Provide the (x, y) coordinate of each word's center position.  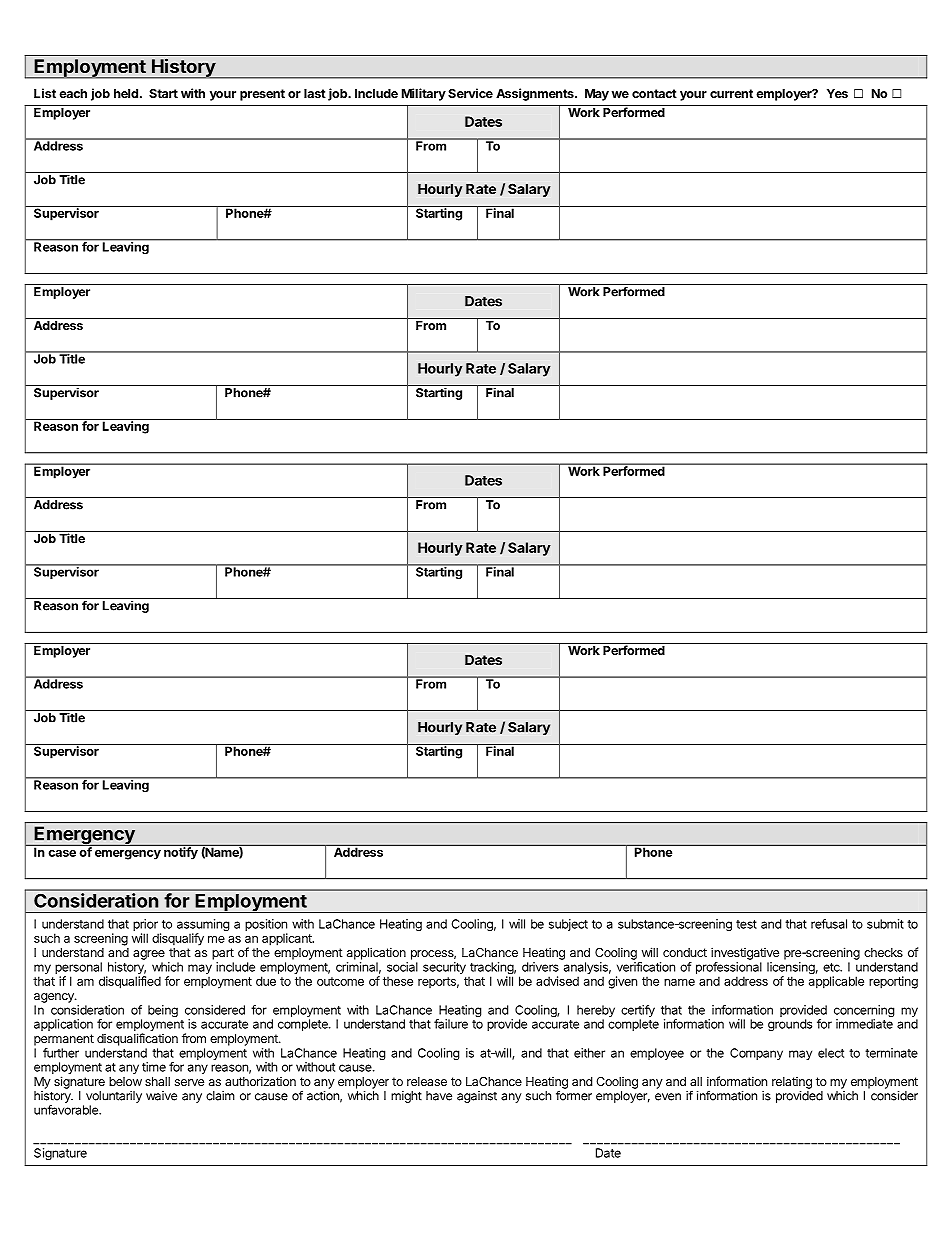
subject (568, 925)
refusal (829, 924)
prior (146, 926)
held (126, 93)
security (444, 968)
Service (470, 93)
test (746, 924)
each (73, 93)
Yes (837, 93)
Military (424, 94)
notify (181, 852)
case (62, 853)
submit (885, 924)
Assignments (536, 94)
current (731, 93)
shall (157, 1081)
